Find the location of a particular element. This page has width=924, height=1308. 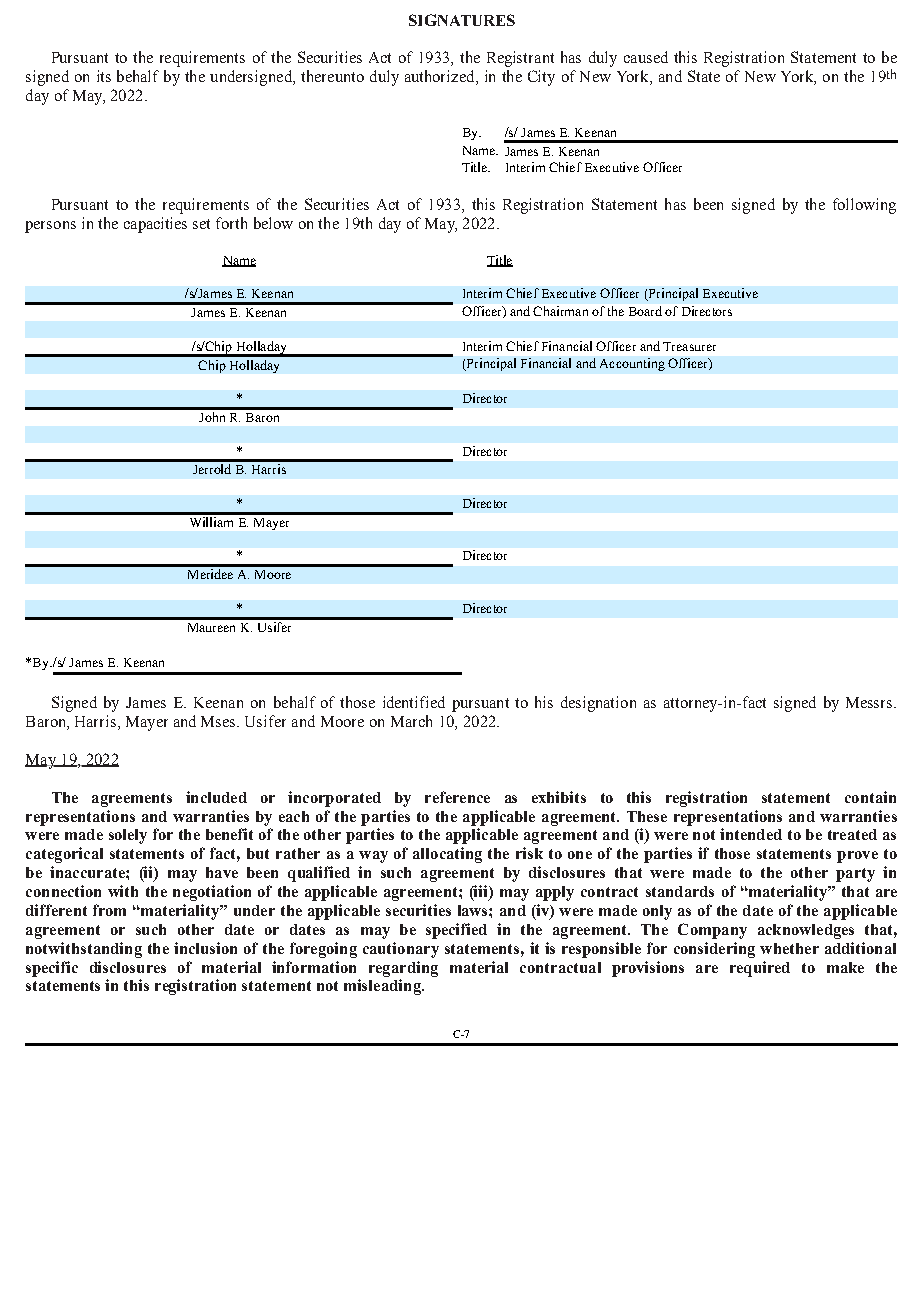

March is located at coordinates (411, 721).
